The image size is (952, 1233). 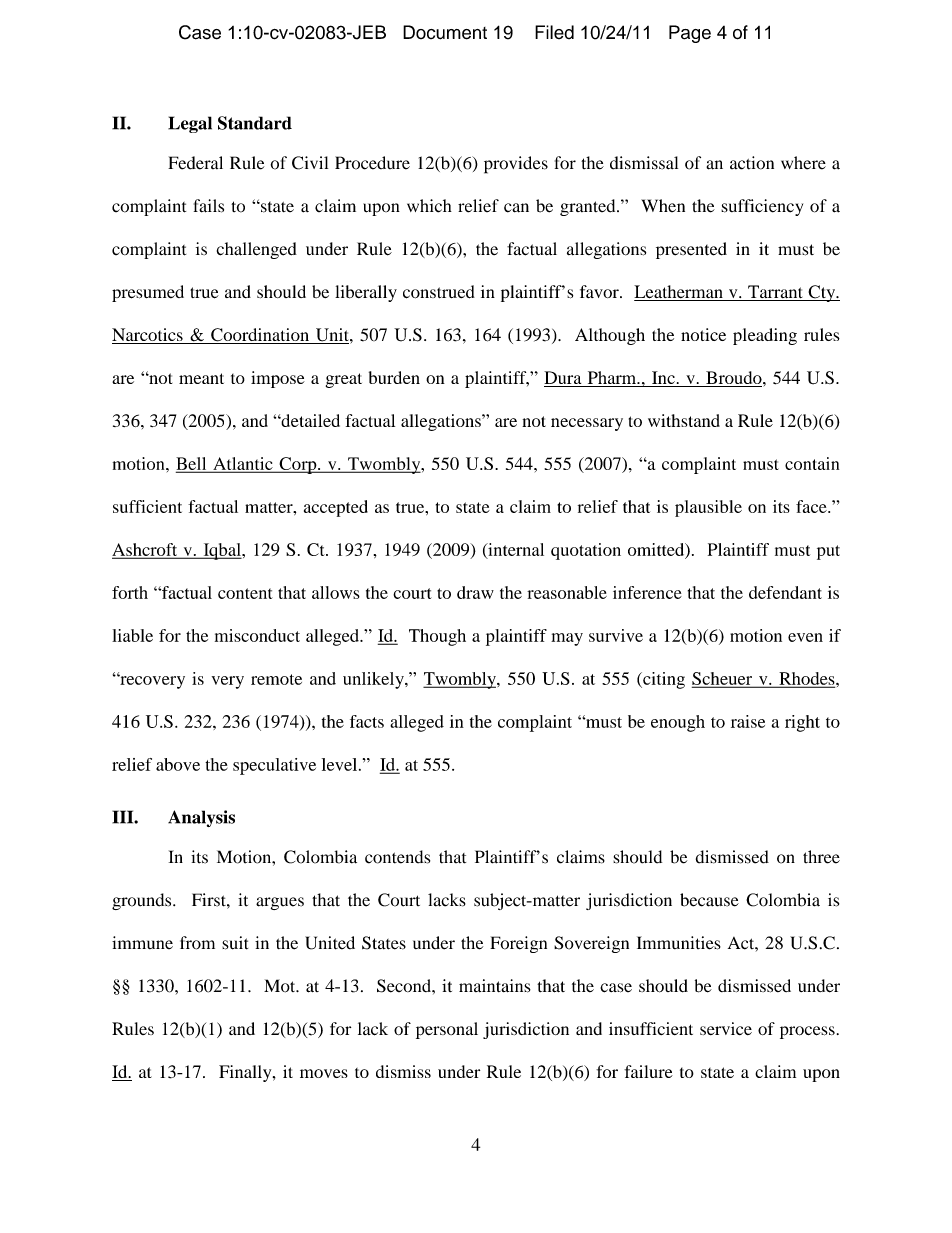 I want to click on Analysis, so click(x=201, y=818).
